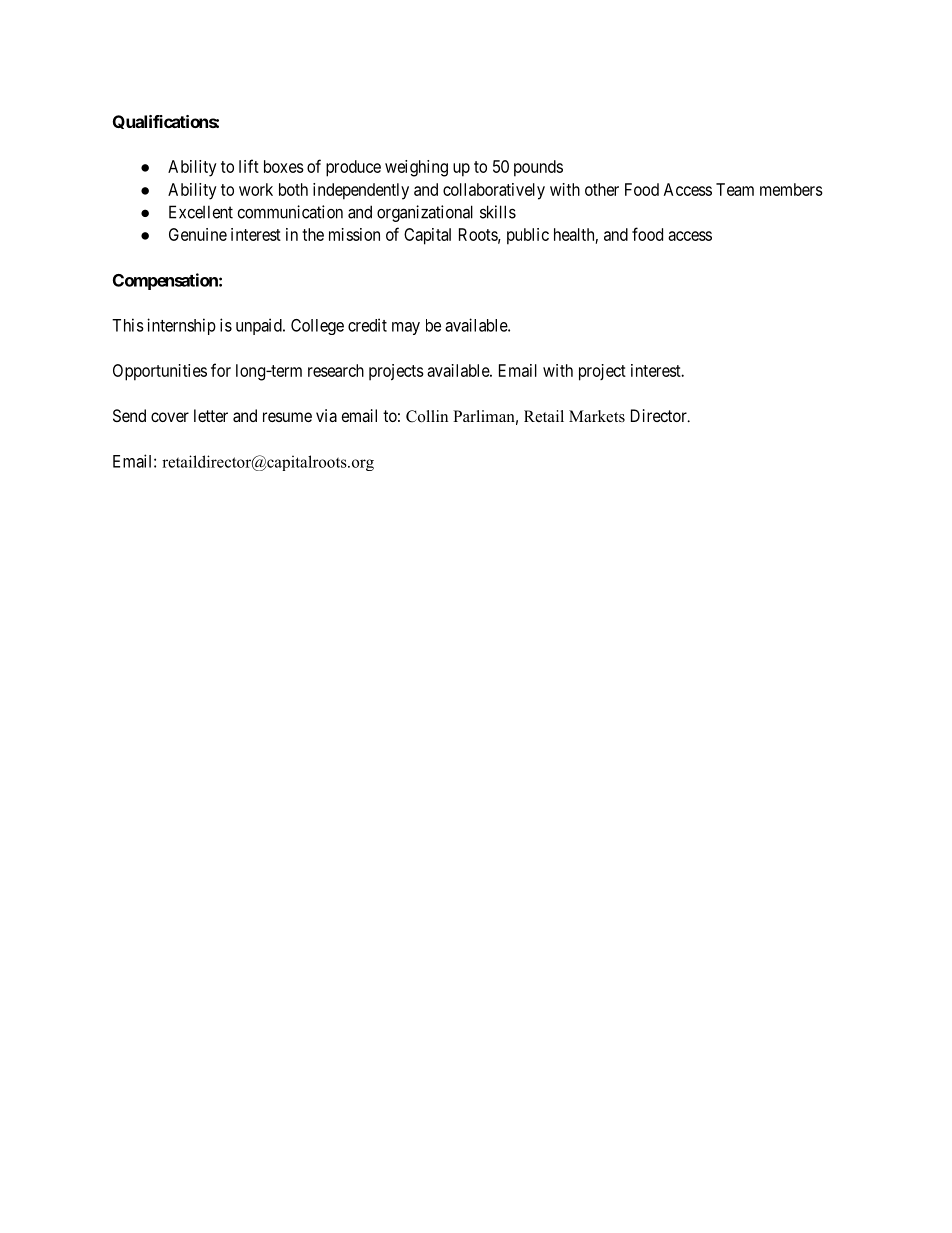  What do you see at coordinates (528, 236) in the screenshot?
I see `public` at bounding box center [528, 236].
